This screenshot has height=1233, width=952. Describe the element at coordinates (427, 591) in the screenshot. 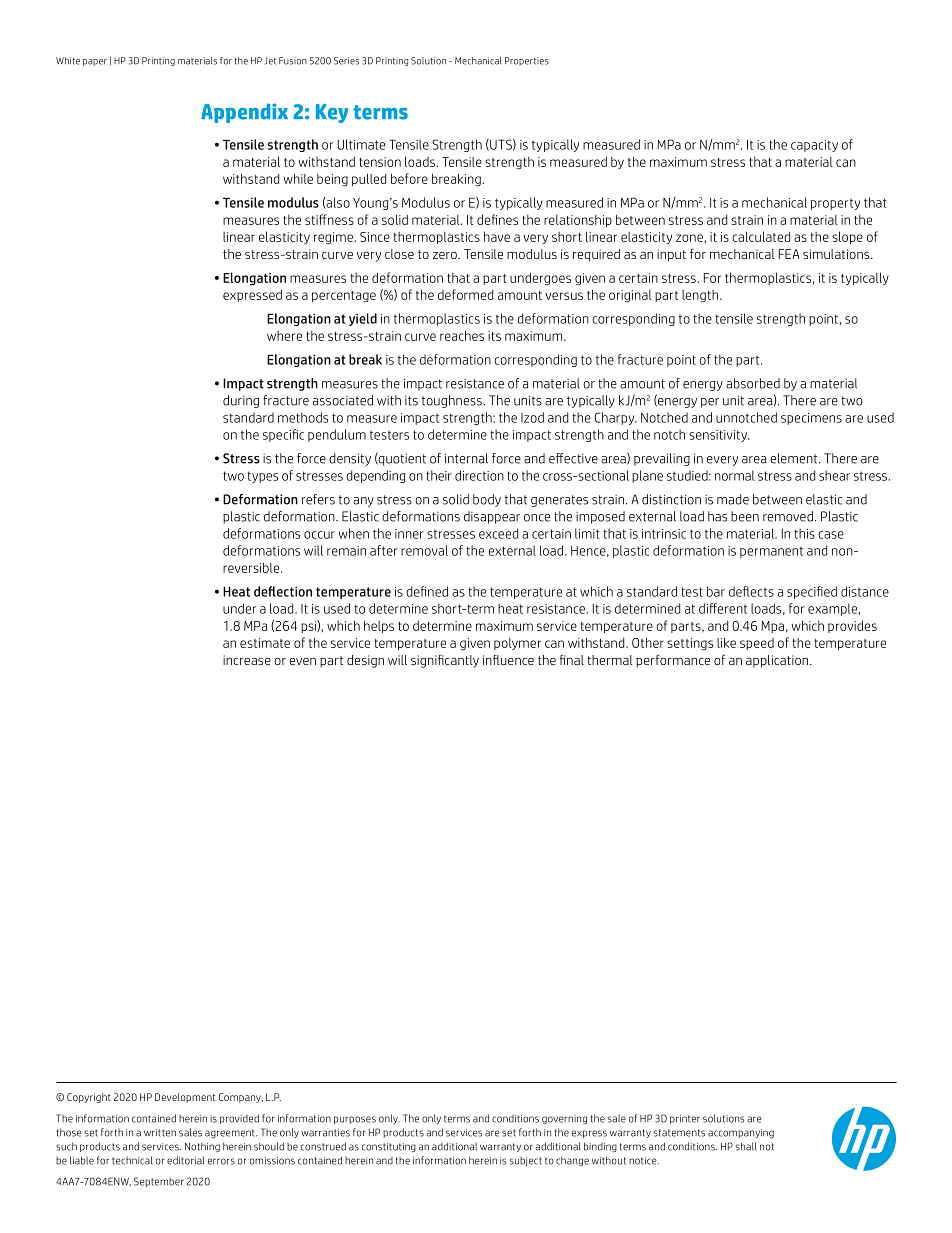

I see `defined` at that location.
